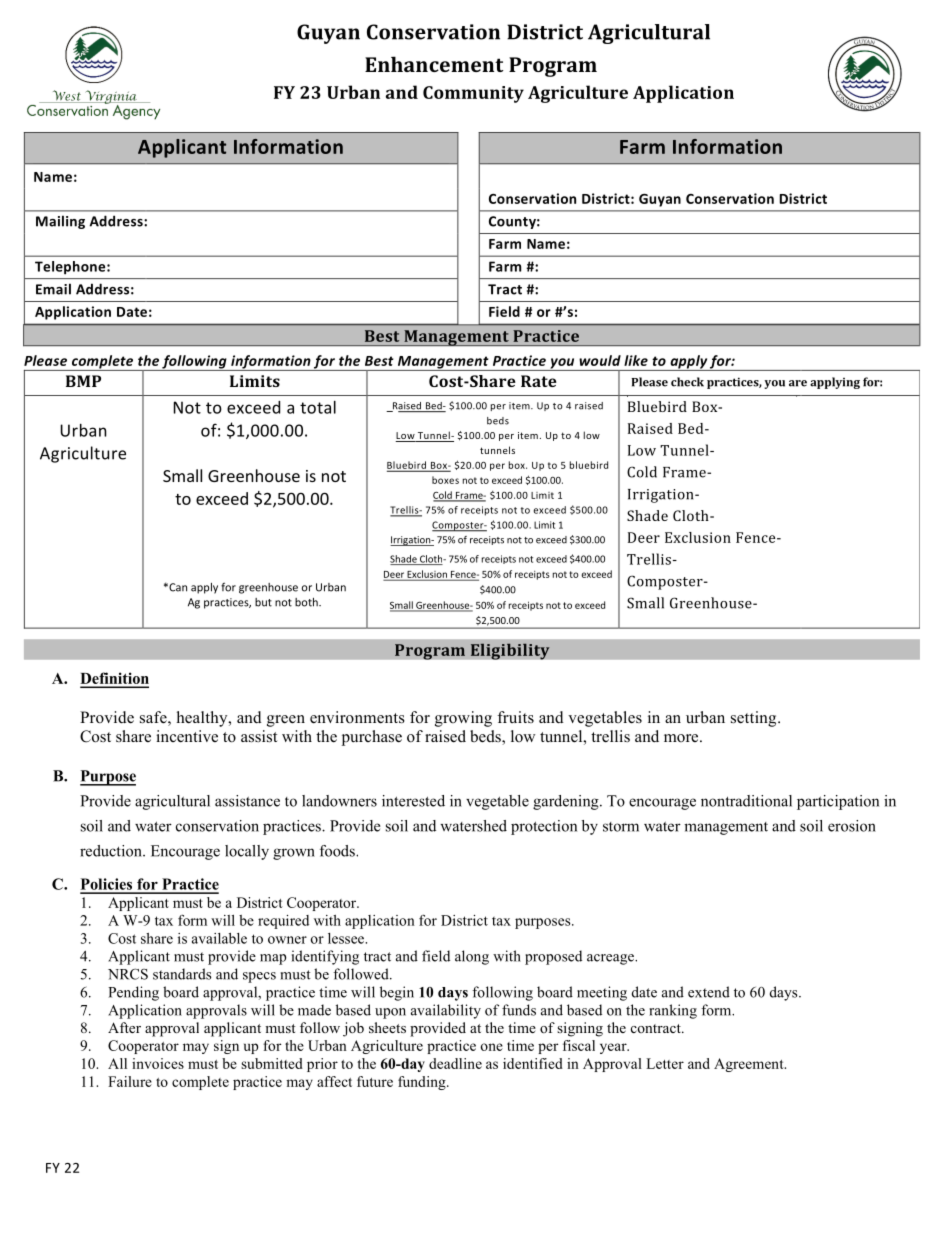 The image size is (952, 1233). Describe the element at coordinates (755, 719) in the page. I see `setting` at that location.
